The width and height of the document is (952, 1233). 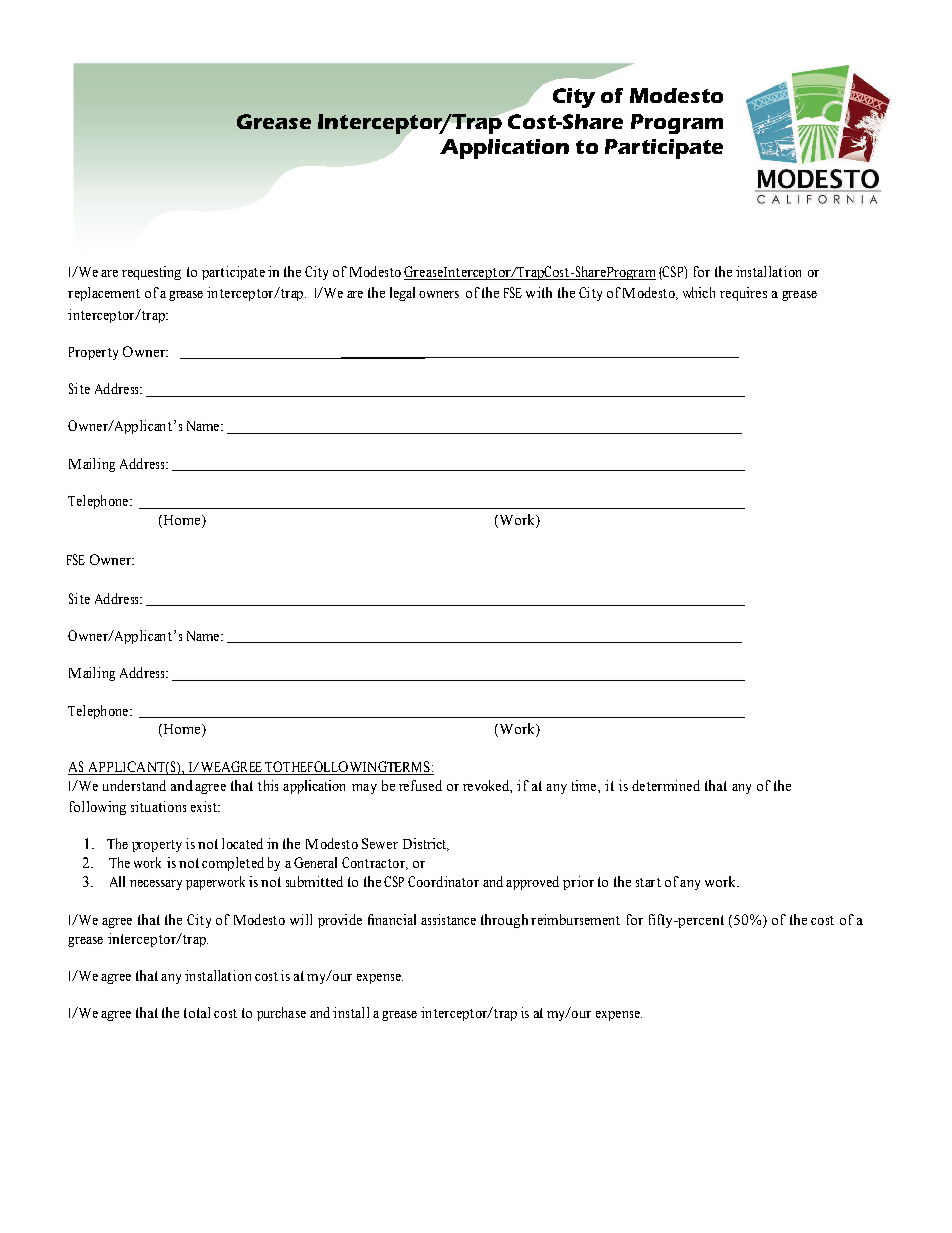 I want to click on requesting, so click(x=151, y=273).
